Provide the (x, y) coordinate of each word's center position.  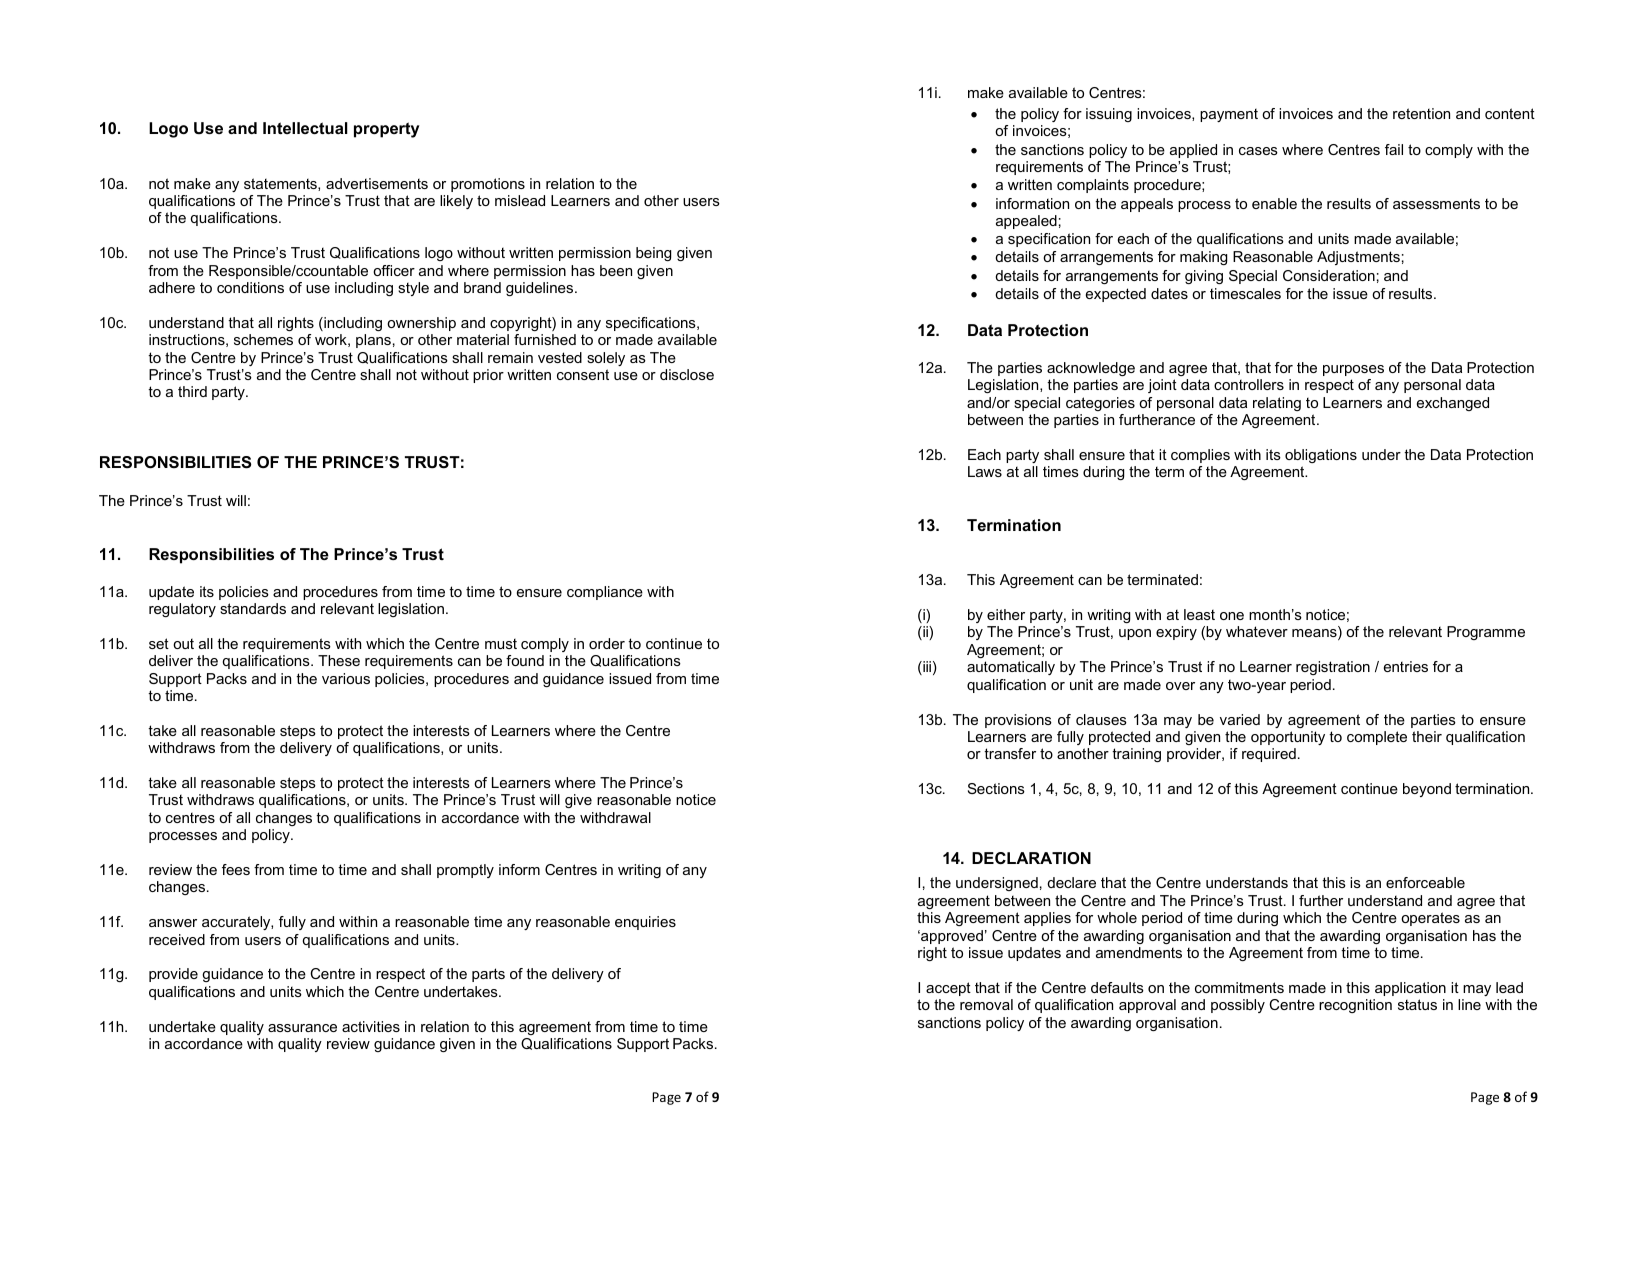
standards (253, 608)
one (1232, 616)
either (1006, 614)
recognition (1355, 1006)
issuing (1109, 115)
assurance (302, 1028)
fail (1394, 149)
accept (948, 989)
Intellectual (305, 128)
